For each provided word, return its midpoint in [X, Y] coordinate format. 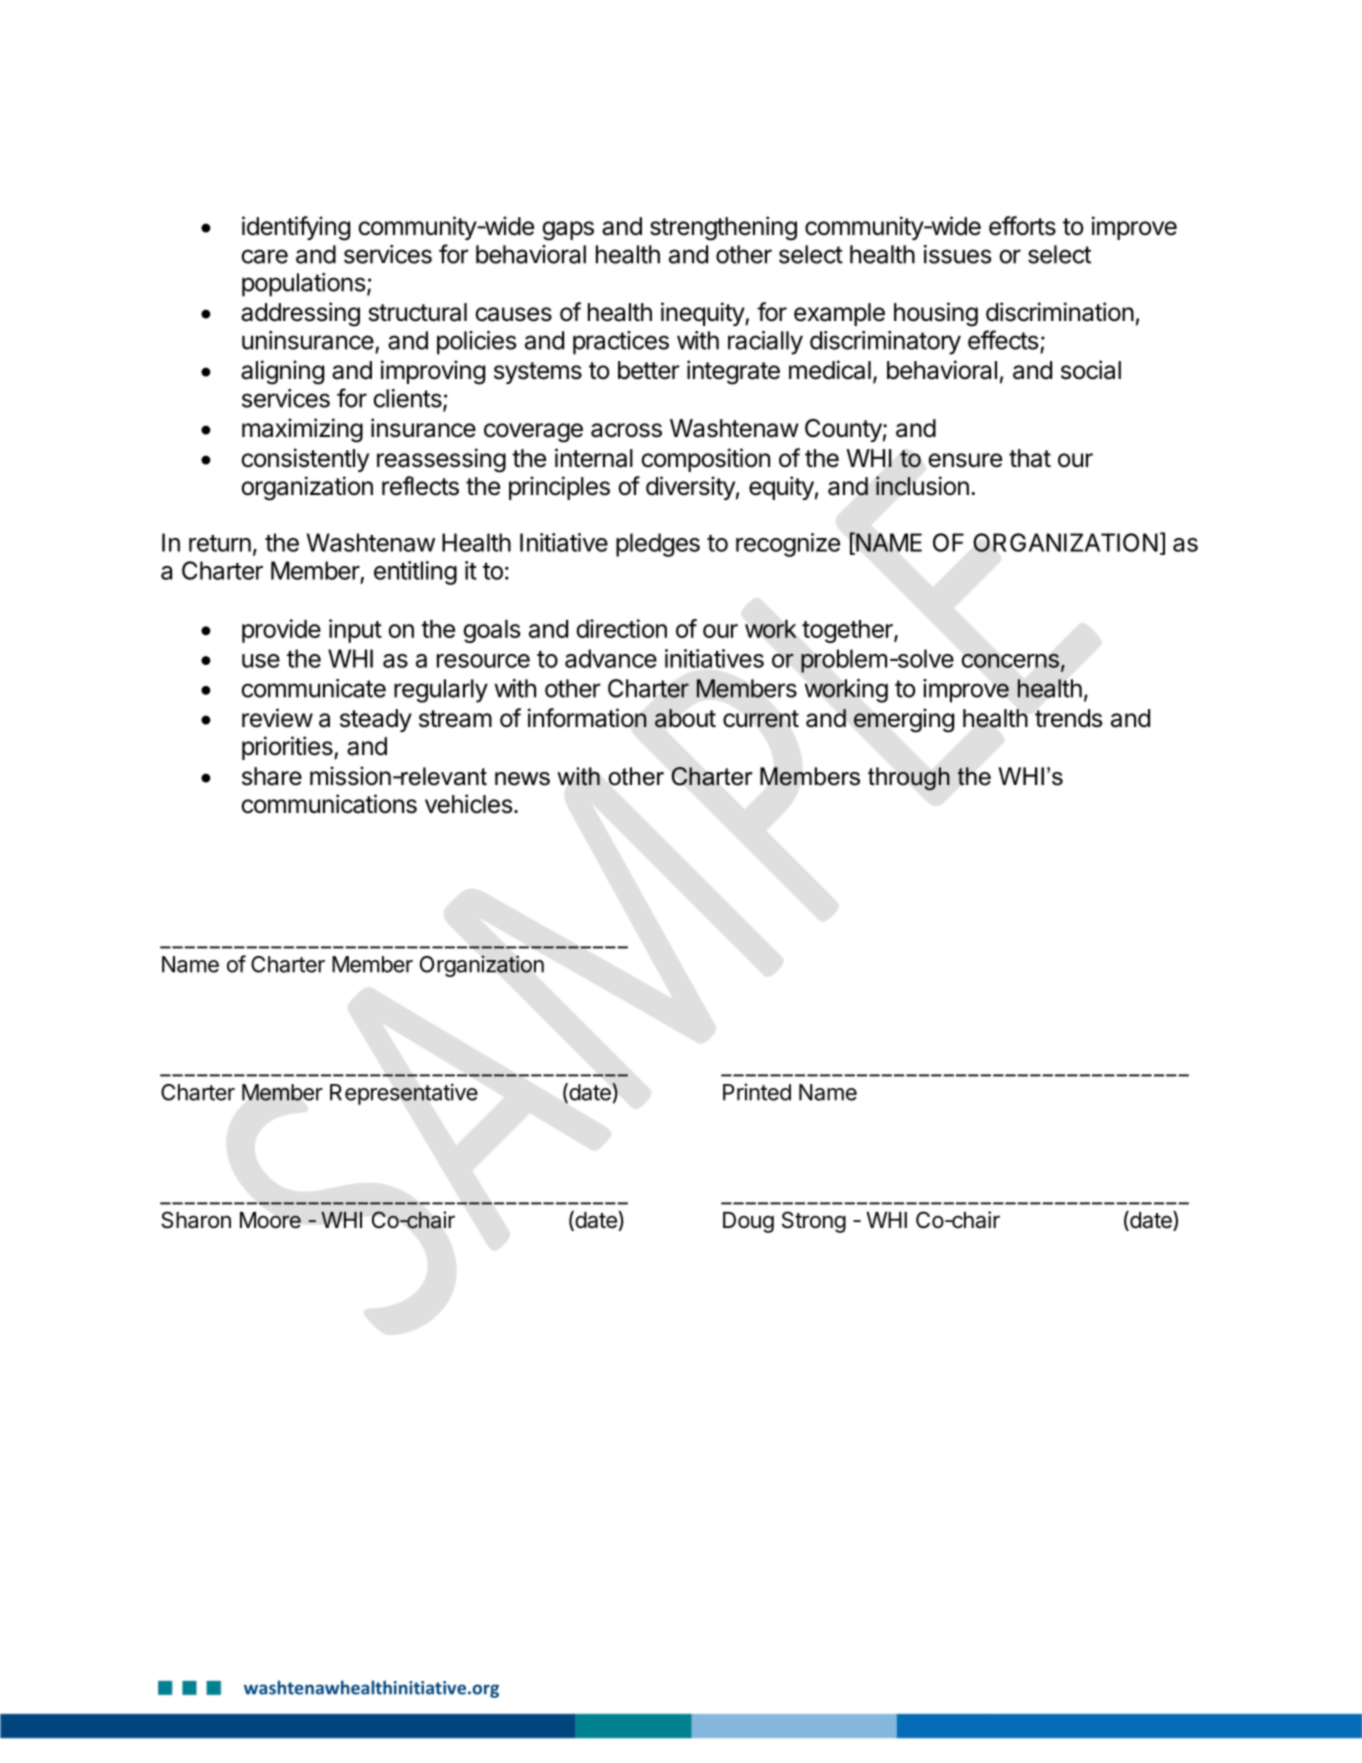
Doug [748, 1222]
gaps [568, 231]
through [909, 779]
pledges [658, 545]
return [220, 543]
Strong [814, 1222]
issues [957, 254]
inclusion [922, 486]
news [522, 779]
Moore [270, 1220]
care [264, 256]
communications [329, 804]
